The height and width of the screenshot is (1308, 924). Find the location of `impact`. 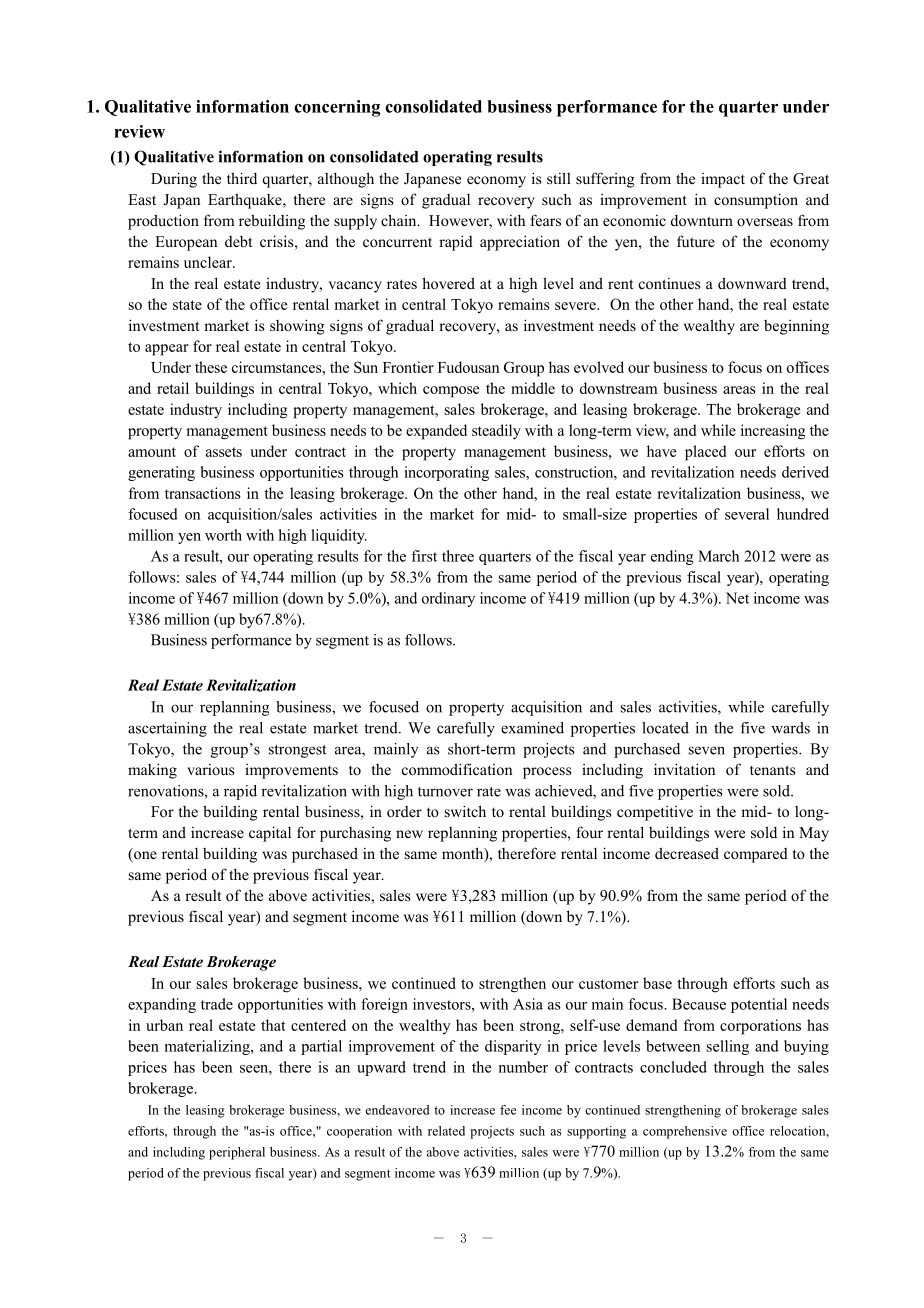

impact is located at coordinates (723, 180).
